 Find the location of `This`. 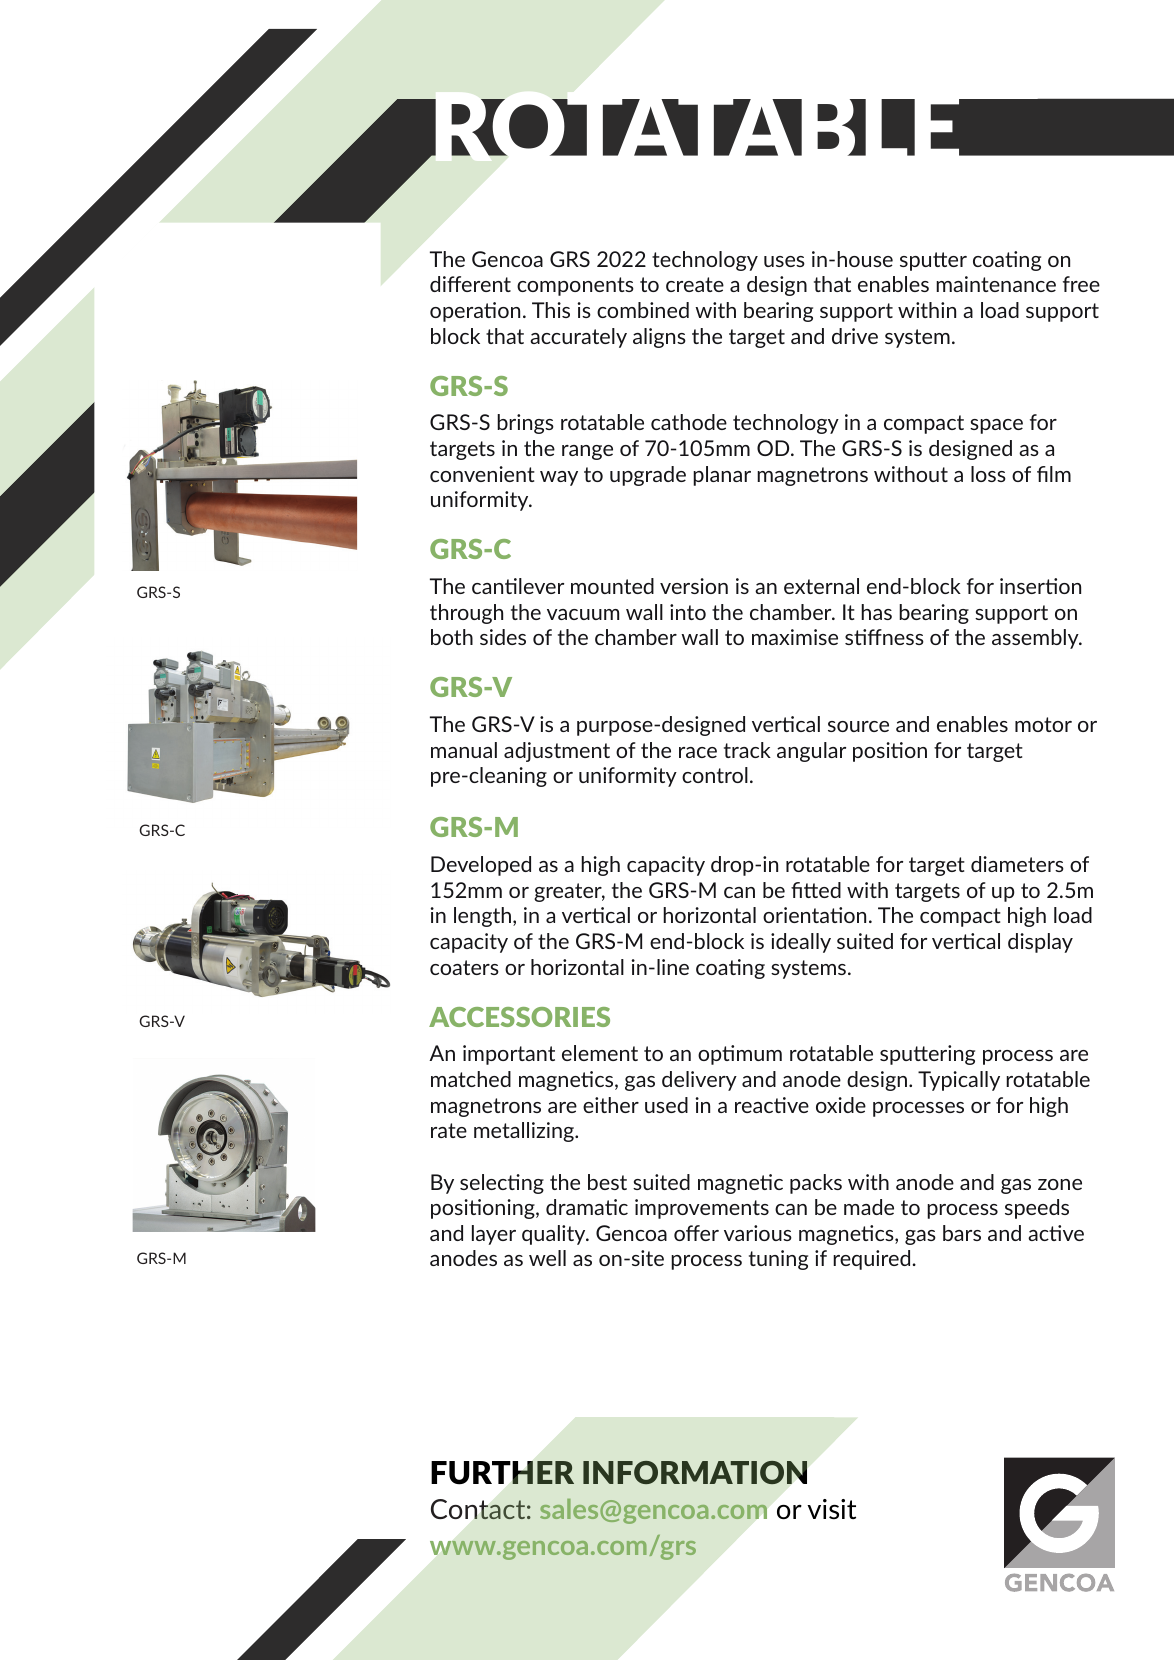

This is located at coordinates (551, 310).
